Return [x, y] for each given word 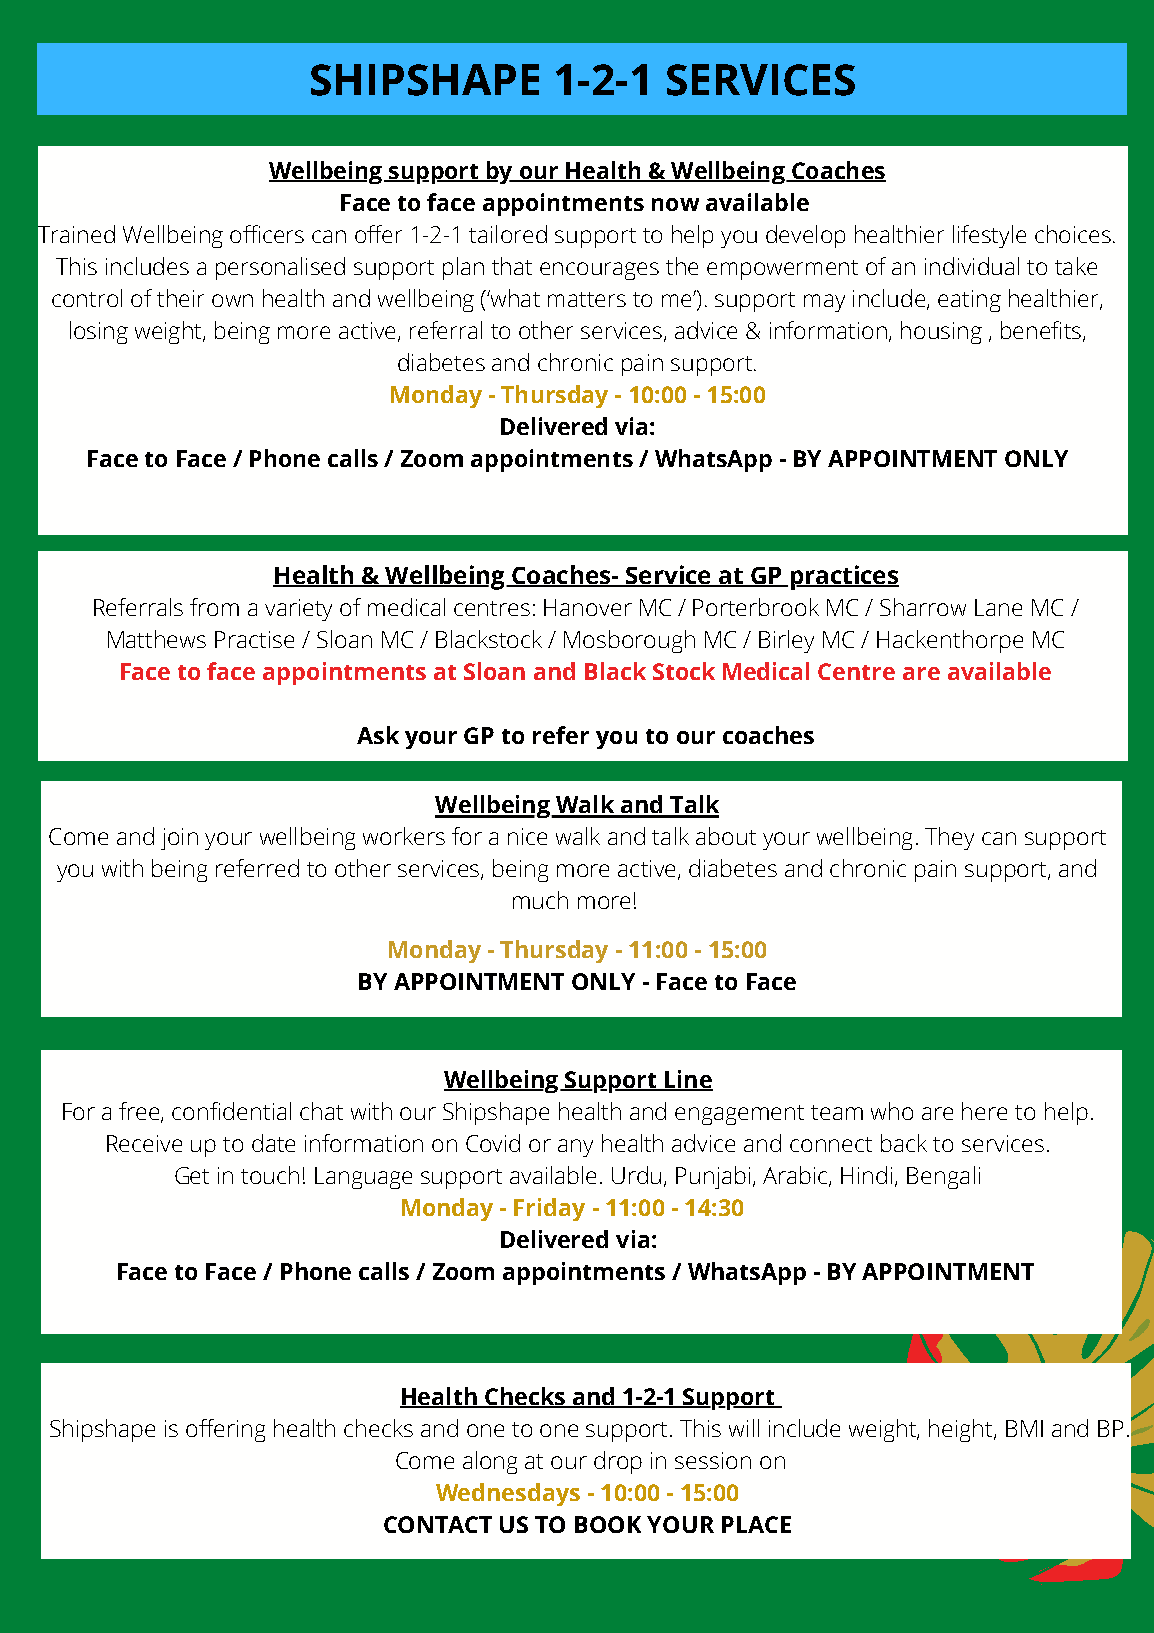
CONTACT [438, 1524]
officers [267, 234]
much [540, 900]
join [179, 839]
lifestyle [989, 236]
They [949, 838]
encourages [599, 271]
